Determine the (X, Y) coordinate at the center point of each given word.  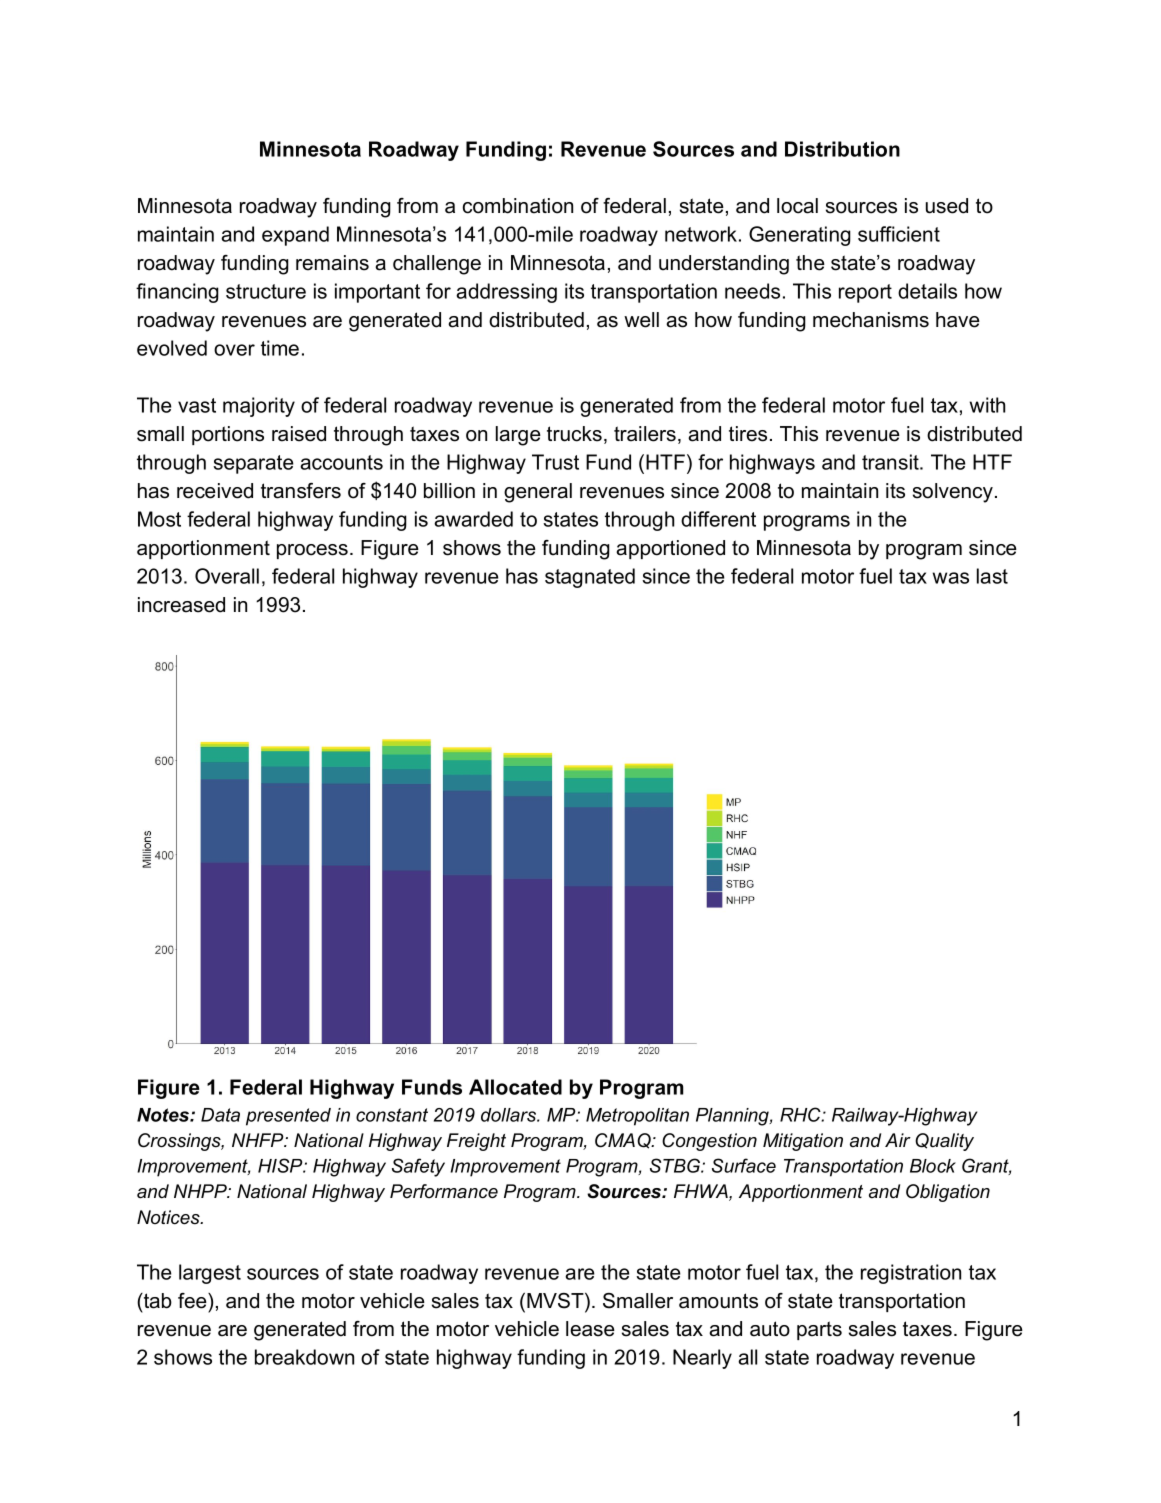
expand (295, 236)
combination (518, 206)
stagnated (590, 578)
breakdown (304, 1357)
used (947, 206)
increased (181, 605)
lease (590, 1329)
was (951, 578)
